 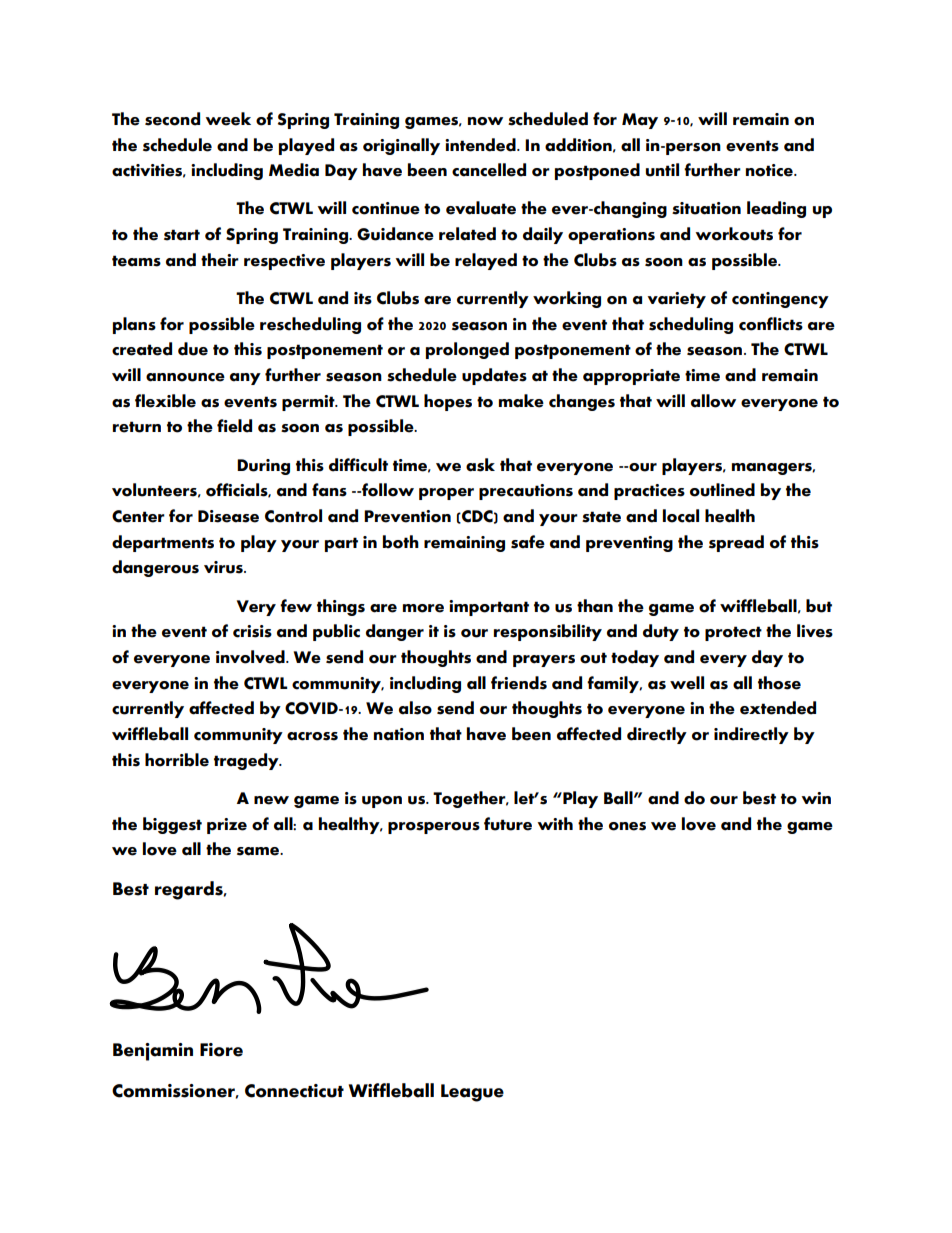 I want to click on important, so click(x=489, y=608).
